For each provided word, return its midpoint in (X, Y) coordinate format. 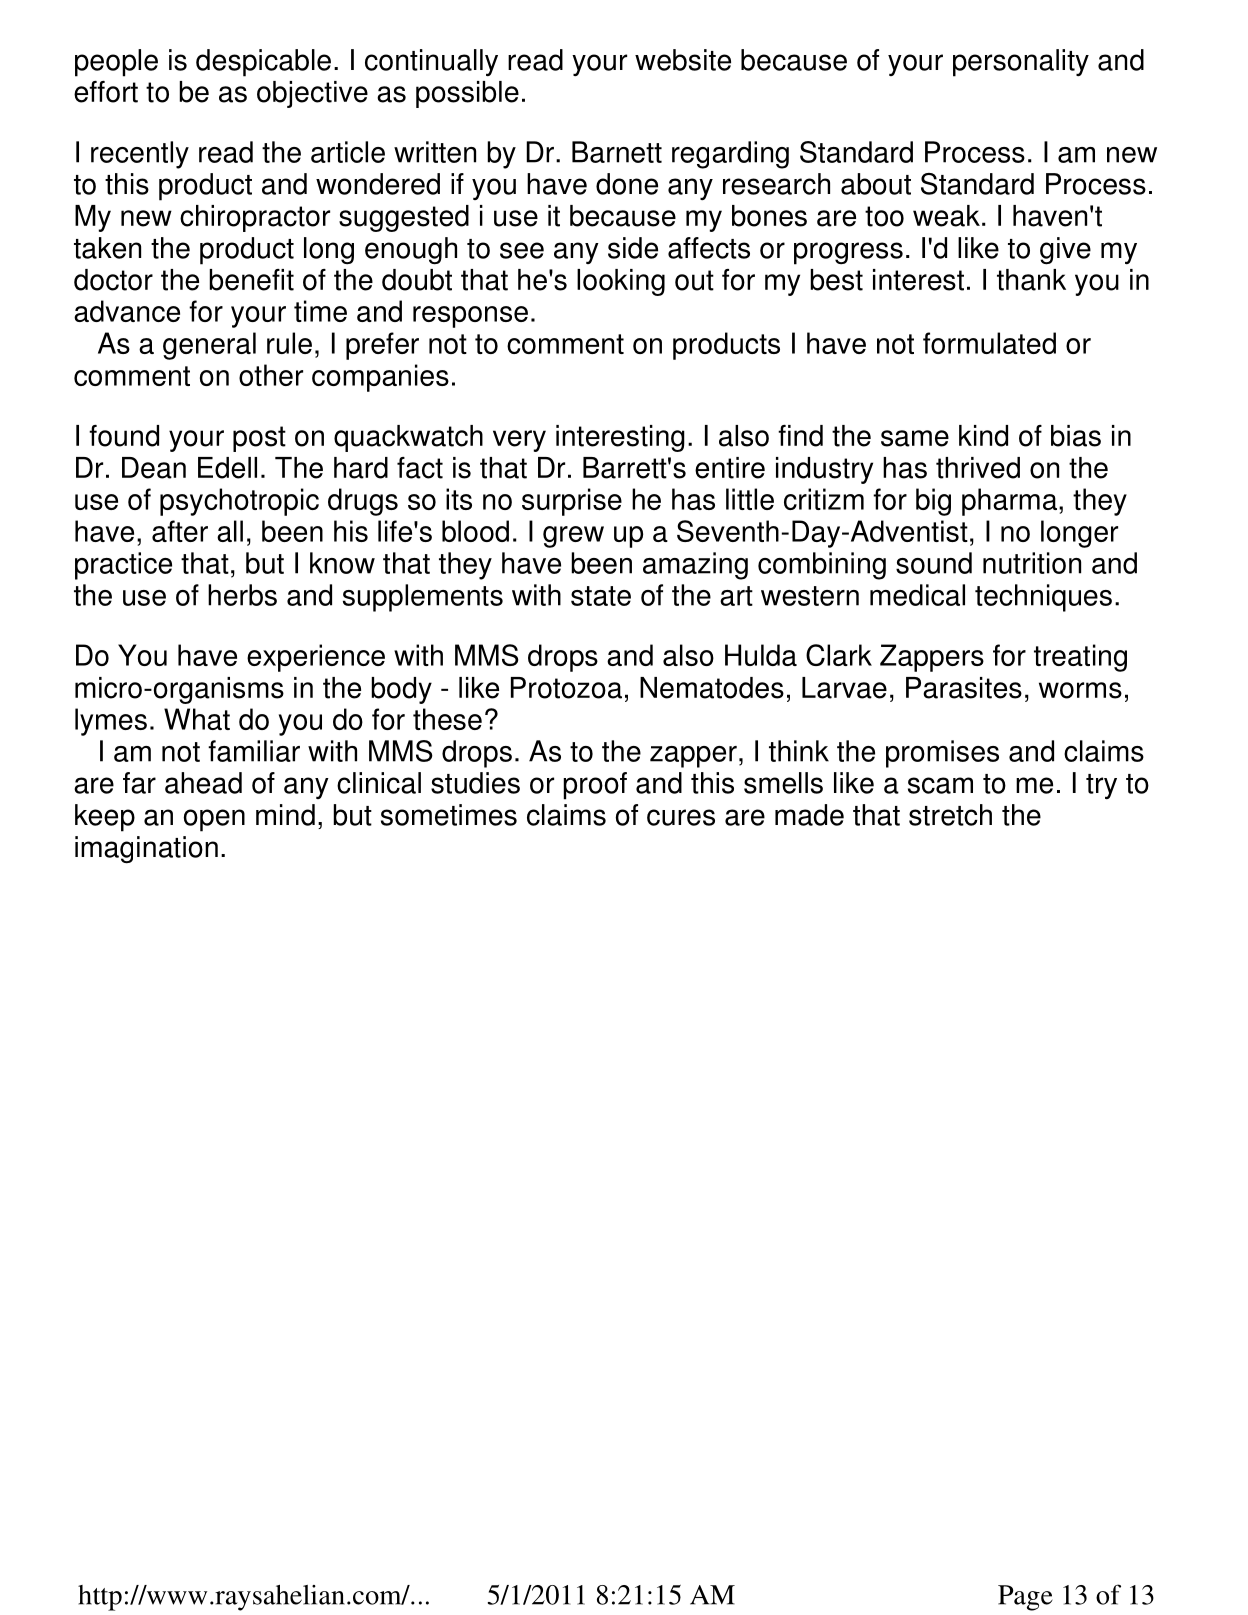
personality (1021, 63)
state (601, 596)
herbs (242, 595)
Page (1025, 1598)
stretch (950, 815)
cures (681, 817)
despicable (263, 63)
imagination (146, 850)
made (809, 815)
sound (934, 563)
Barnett (617, 152)
